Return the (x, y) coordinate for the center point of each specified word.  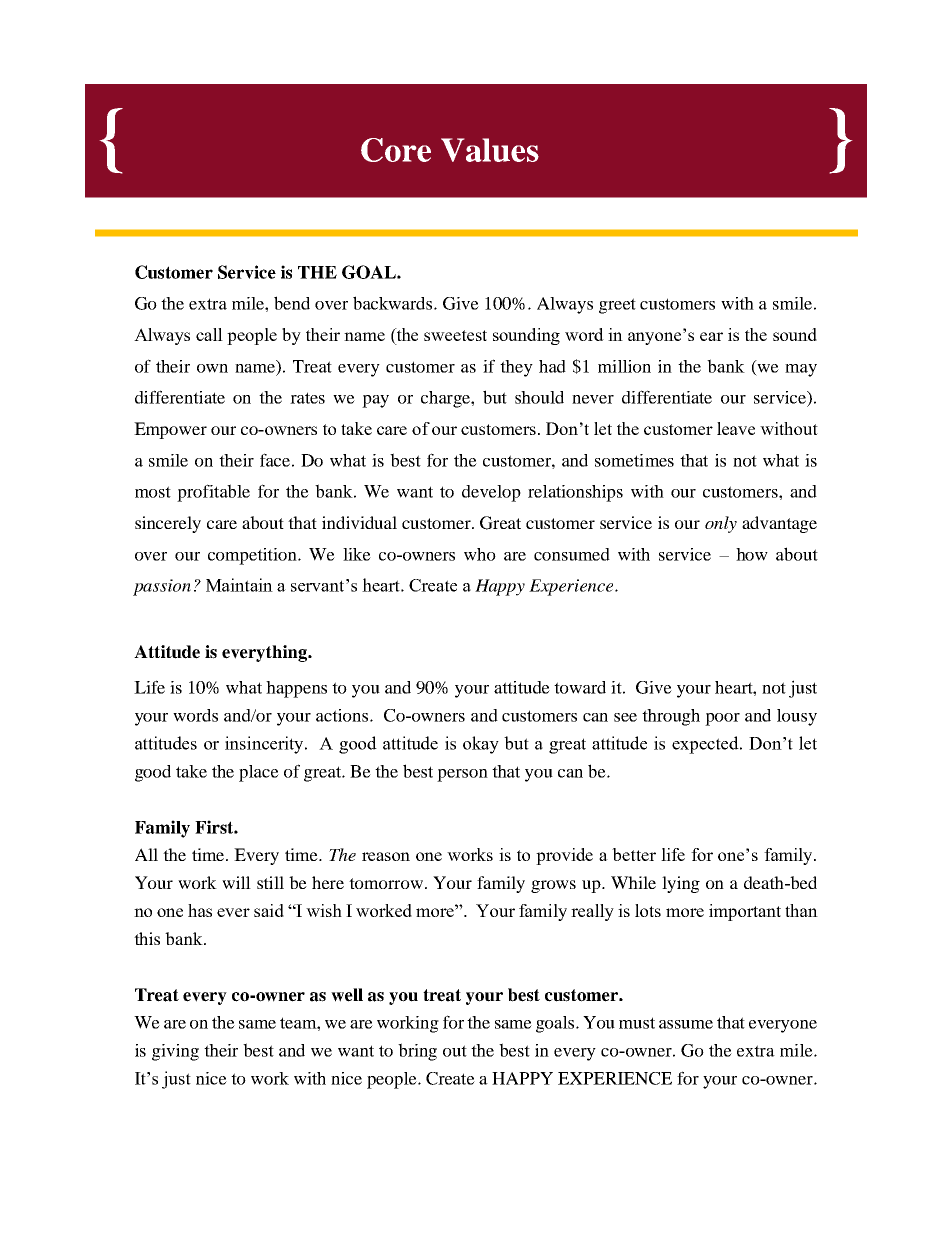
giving (175, 1052)
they (516, 368)
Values (490, 150)
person (462, 775)
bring (417, 1052)
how (752, 554)
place (259, 773)
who (480, 554)
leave (736, 428)
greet (617, 306)
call (209, 334)
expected (706, 745)
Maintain (239, 585)
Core (396, 150)
